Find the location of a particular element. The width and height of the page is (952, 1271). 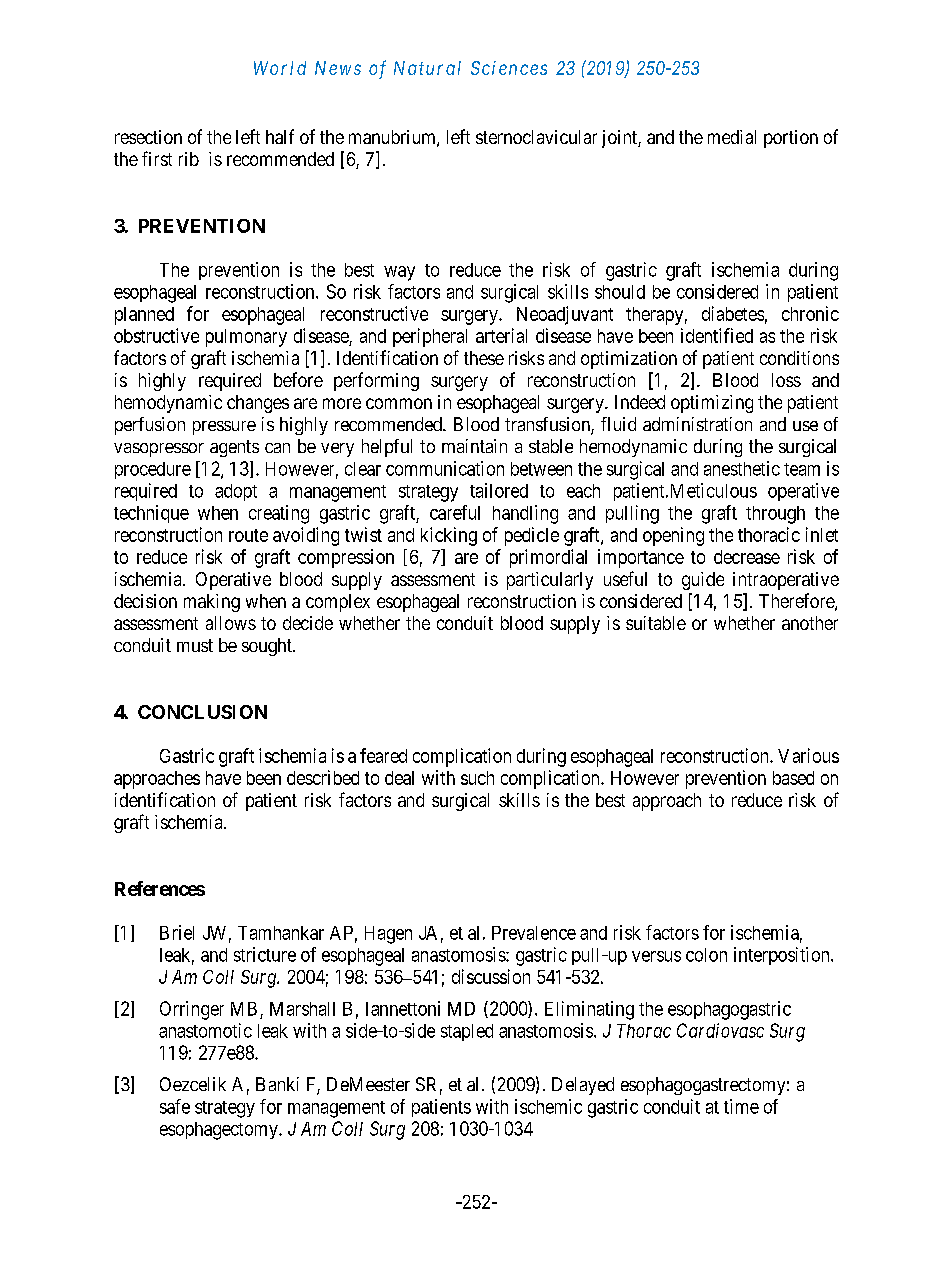

these is located at coordinates (484, 358).
